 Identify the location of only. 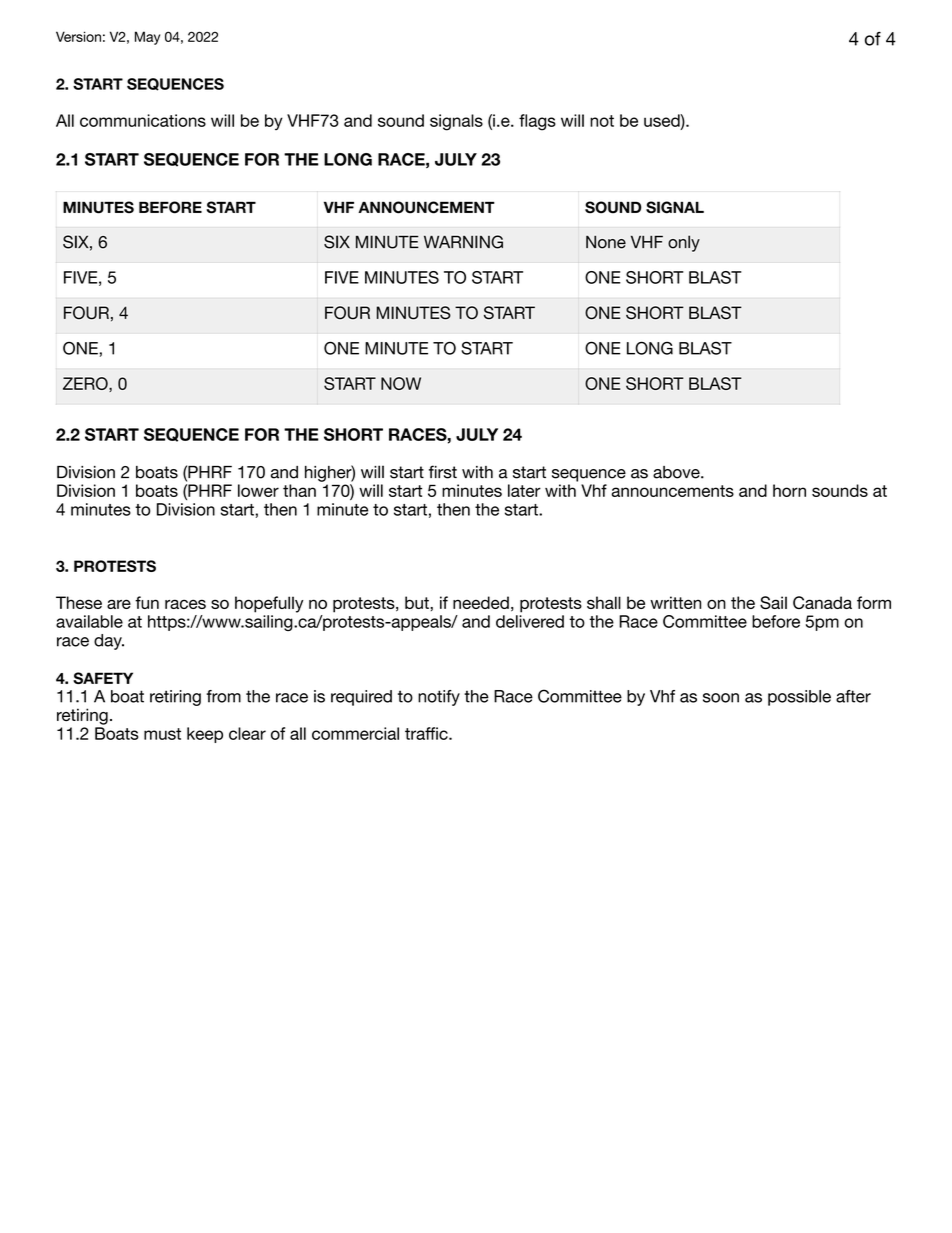
(684, 243).
